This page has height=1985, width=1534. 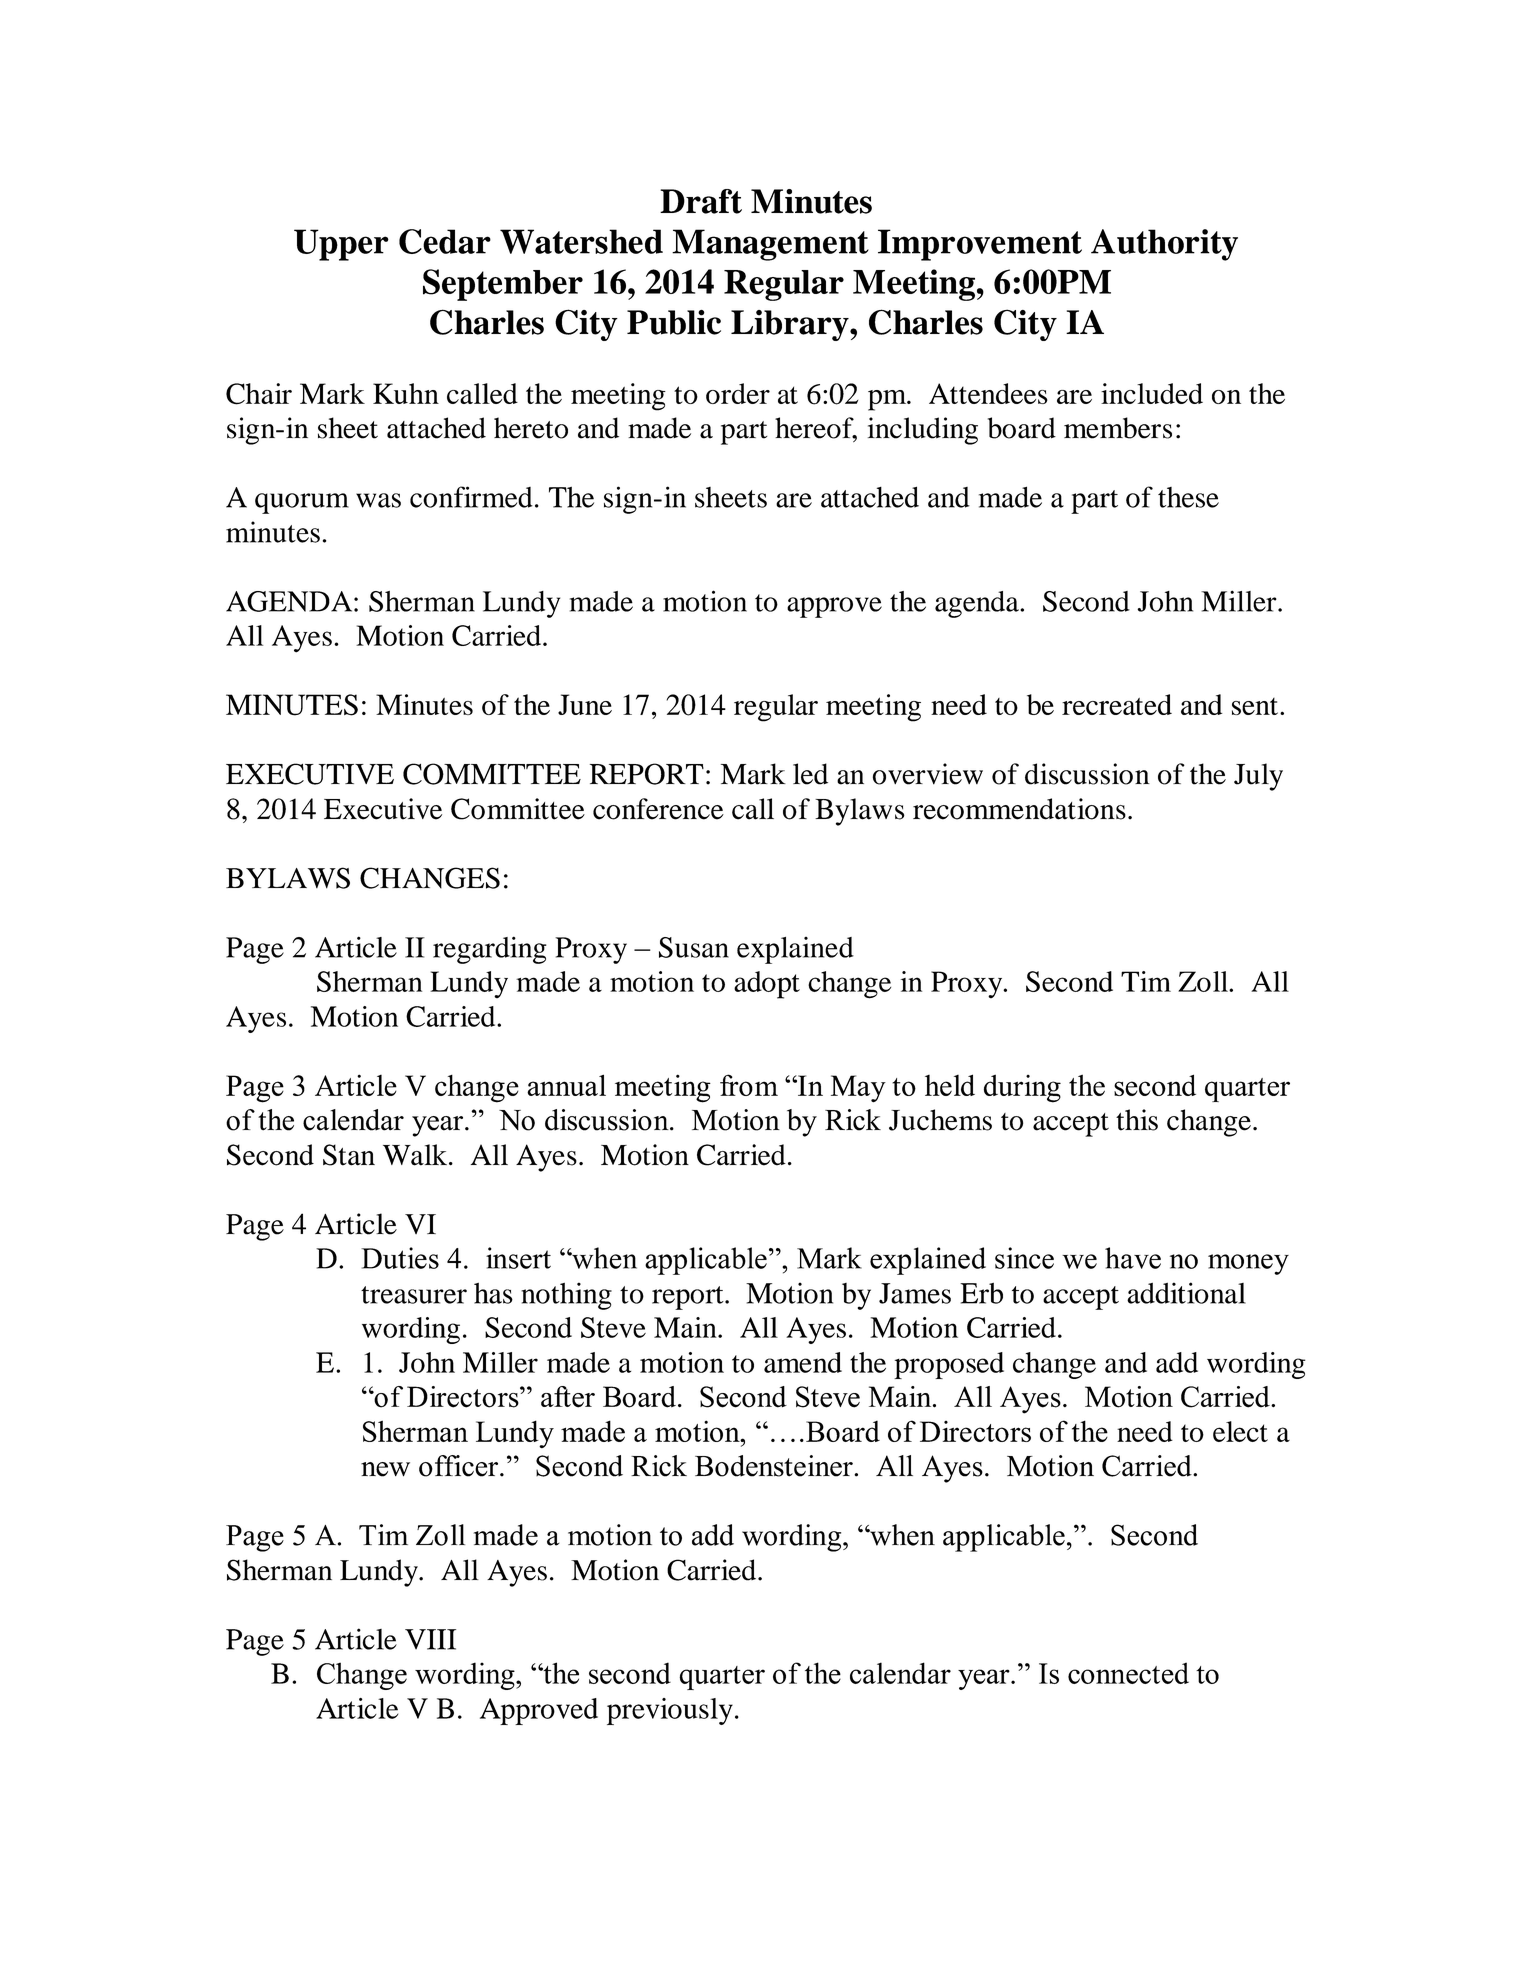 What do you see at coordinates (341, 245) in the page?
I see `Upper` at bounding box center [341, 245].
